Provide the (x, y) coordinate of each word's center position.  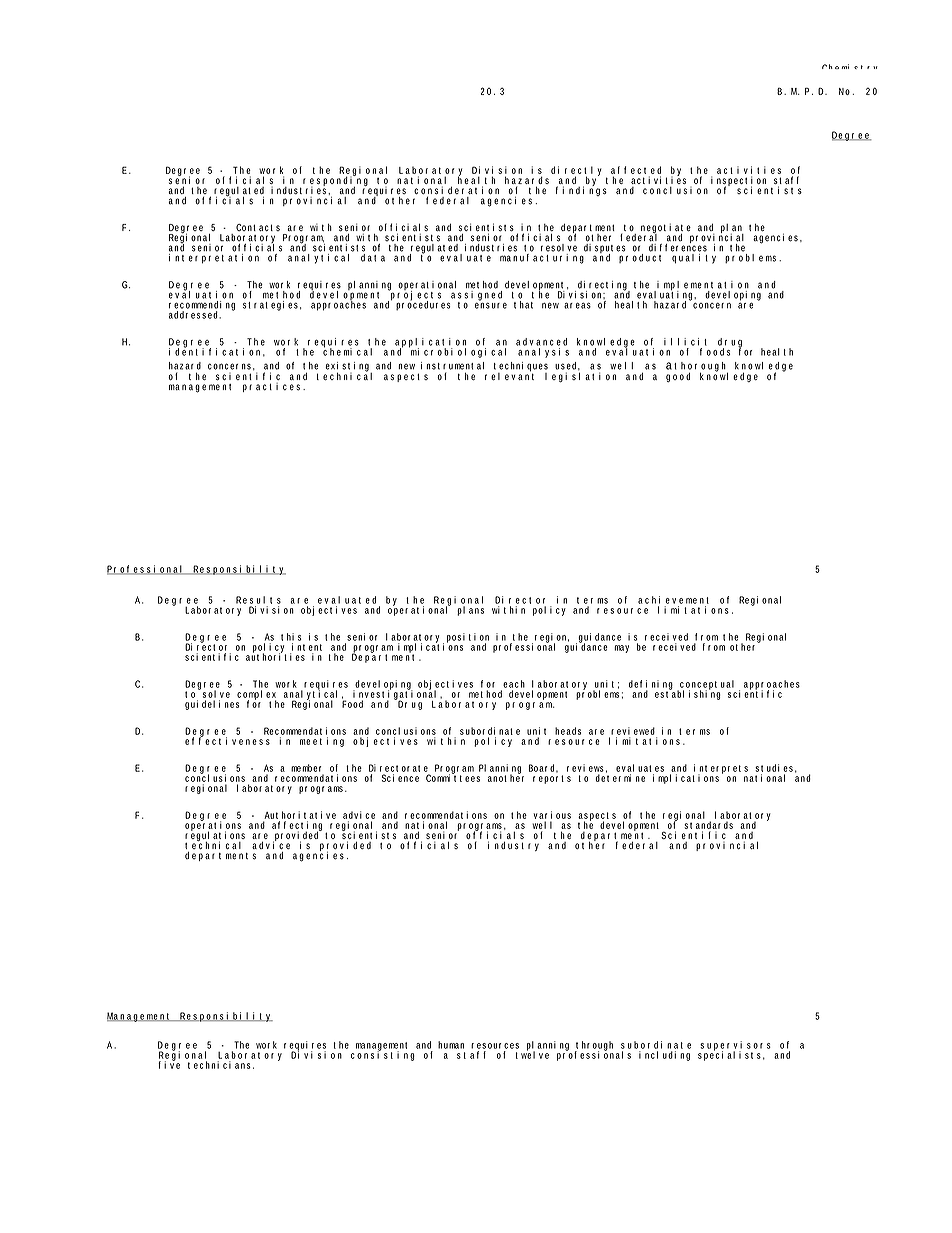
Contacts (258, 227)
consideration (456, 190)
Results (258, 600)
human (451, 1045)
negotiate (666, 229)
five (169, 1064)
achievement (673, 600)
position (468, 639)
